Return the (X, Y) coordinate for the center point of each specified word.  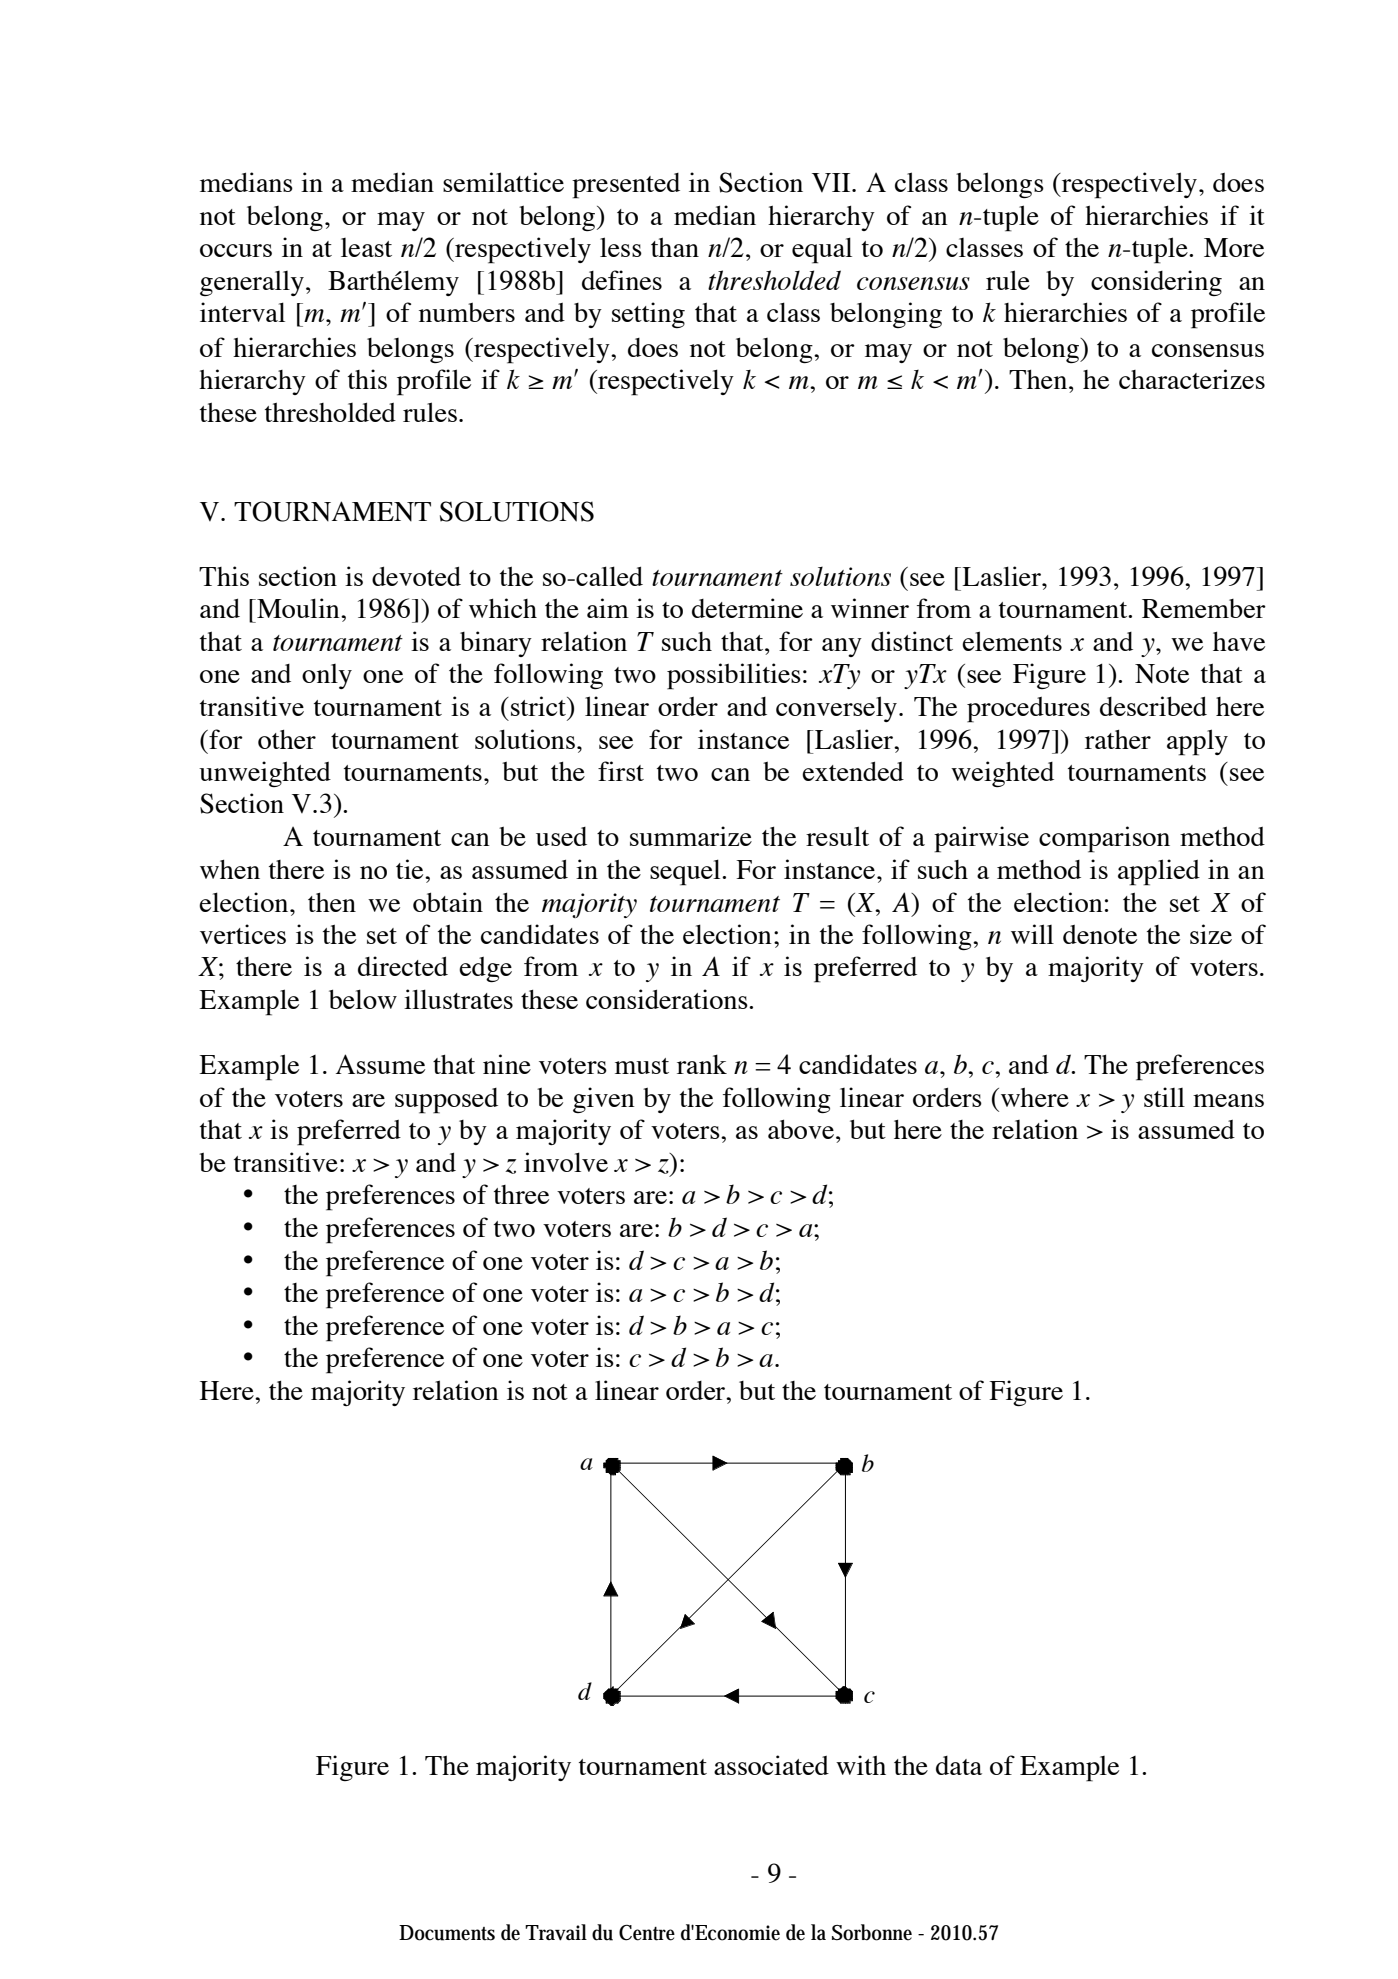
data (959, 1765)
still (1164, 1097)
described (1153, 706)
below (363, 999)
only (327, 676)
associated (771, 1765)
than (675, 247)
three (521, 1194)
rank (702, 1064)
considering (1156, 283)
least (366, 247)
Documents (447, 1933)
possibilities (734, 676)
